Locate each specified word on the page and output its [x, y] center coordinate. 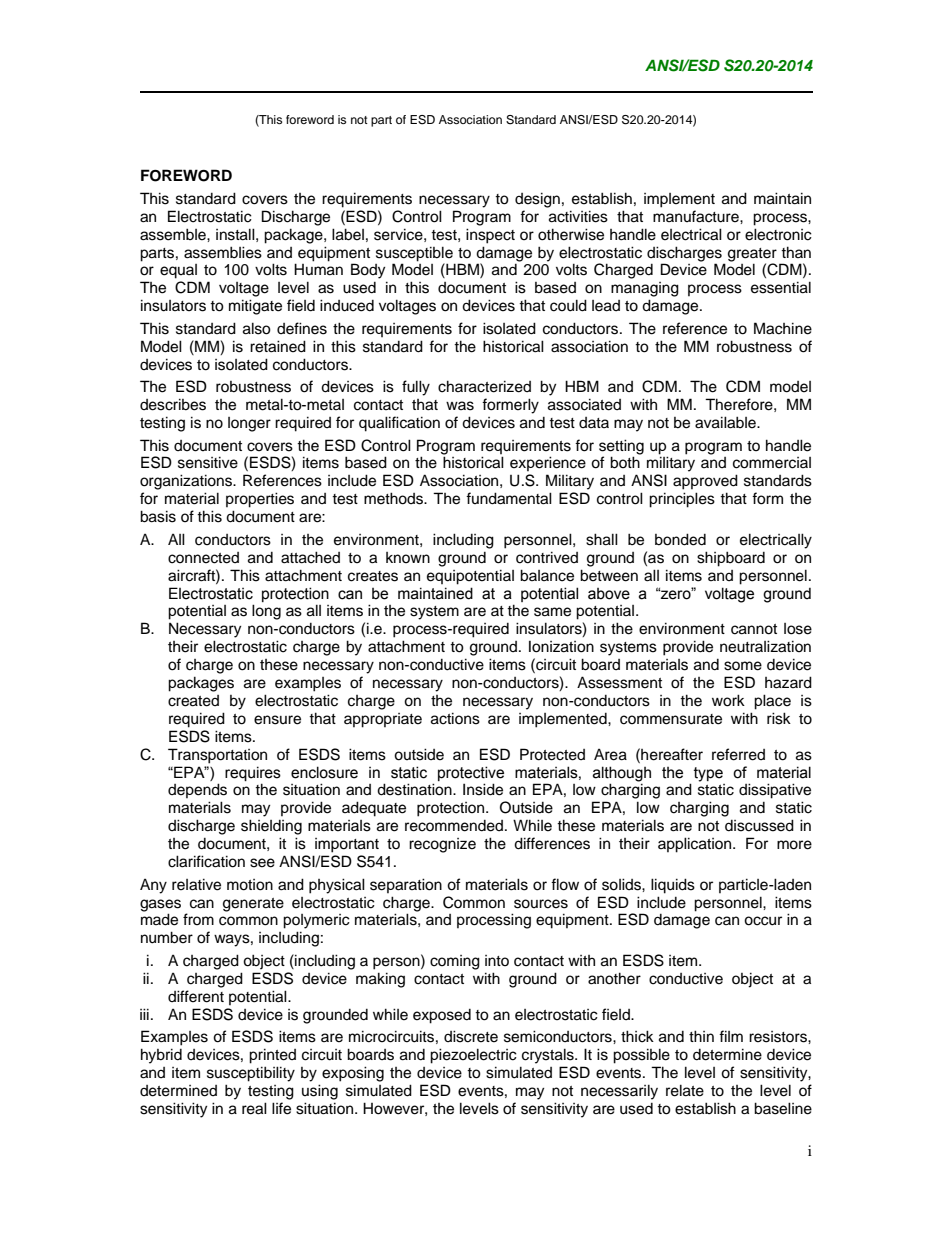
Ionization [561, 647]
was [460, 406]
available [726, 422]
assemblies [223, 252]
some [743, 666]
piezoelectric [473, 1056]
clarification [206, 861]
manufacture [697, 216]
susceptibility [251, 1074]
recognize [442, 845]
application [696, 845]
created [193, 701]
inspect [490, 236]
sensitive [208, 462]
